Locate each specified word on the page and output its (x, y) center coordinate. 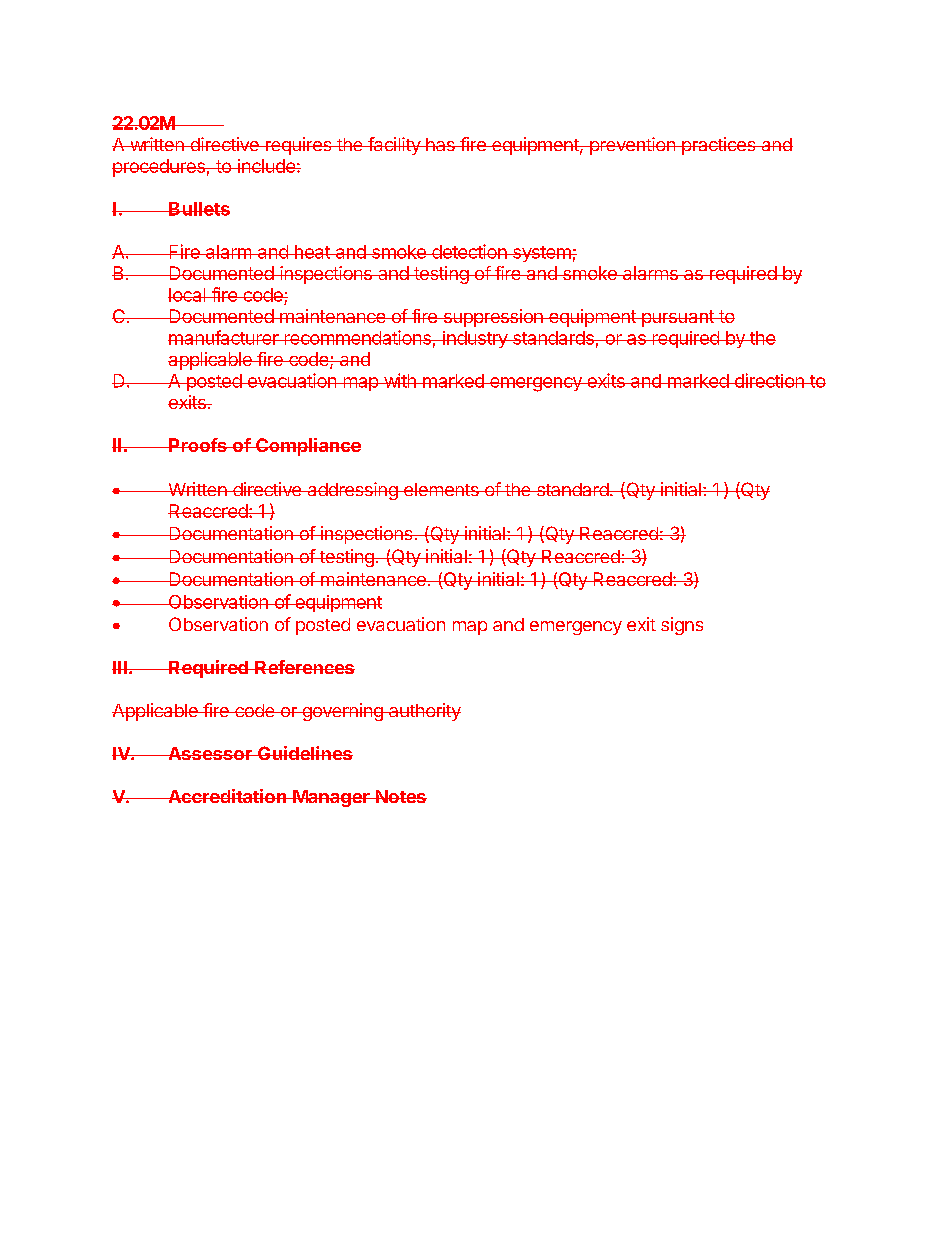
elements (441, 489)
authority (424, 712)
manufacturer (224, 337)
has (440, 144)
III (120, 667)
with (400, 380)
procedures (159, 168)
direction (769, 380)
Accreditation (227, 796)
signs (682, 626)
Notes (400, 796)
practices (719, 146)
